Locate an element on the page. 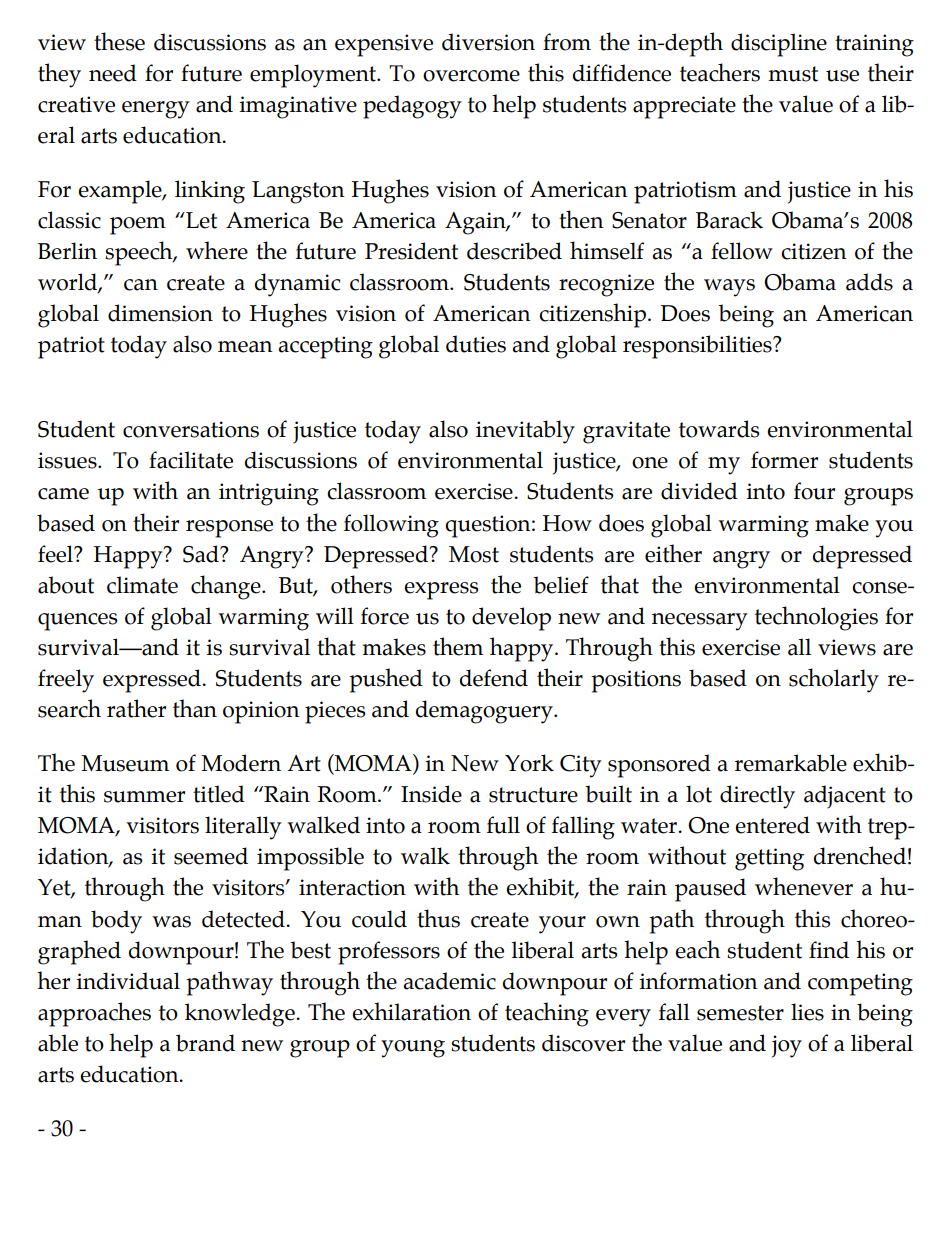 Image resolution: width=952 pixels, height=1233 pixels. Most is located at coordinates (474, 554).
